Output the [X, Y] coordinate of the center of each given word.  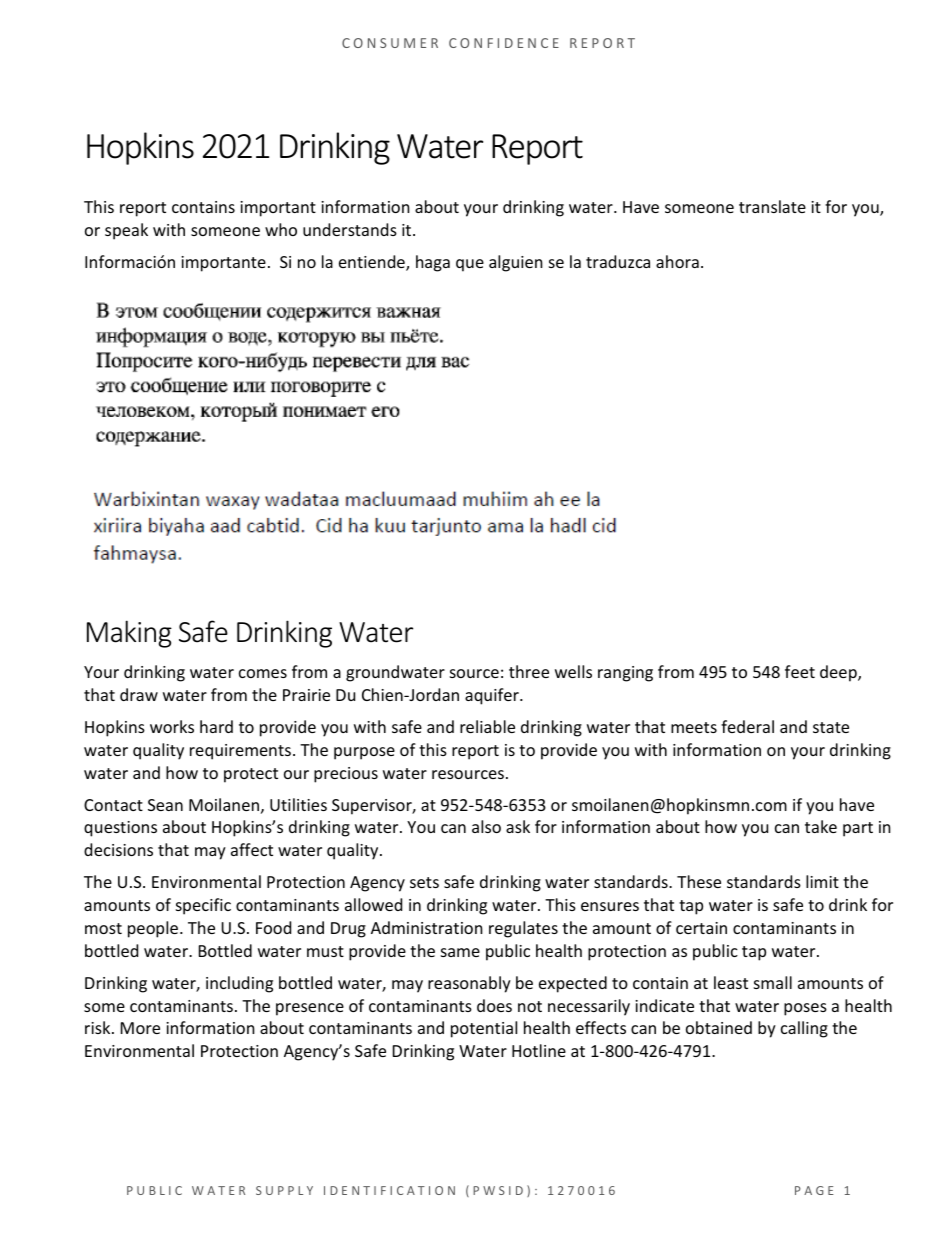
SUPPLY [284, 1190]
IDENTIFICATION [389, 1190]
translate [772, 206]
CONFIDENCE [504, 43]
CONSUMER [390, 43]
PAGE [814, 1190]
